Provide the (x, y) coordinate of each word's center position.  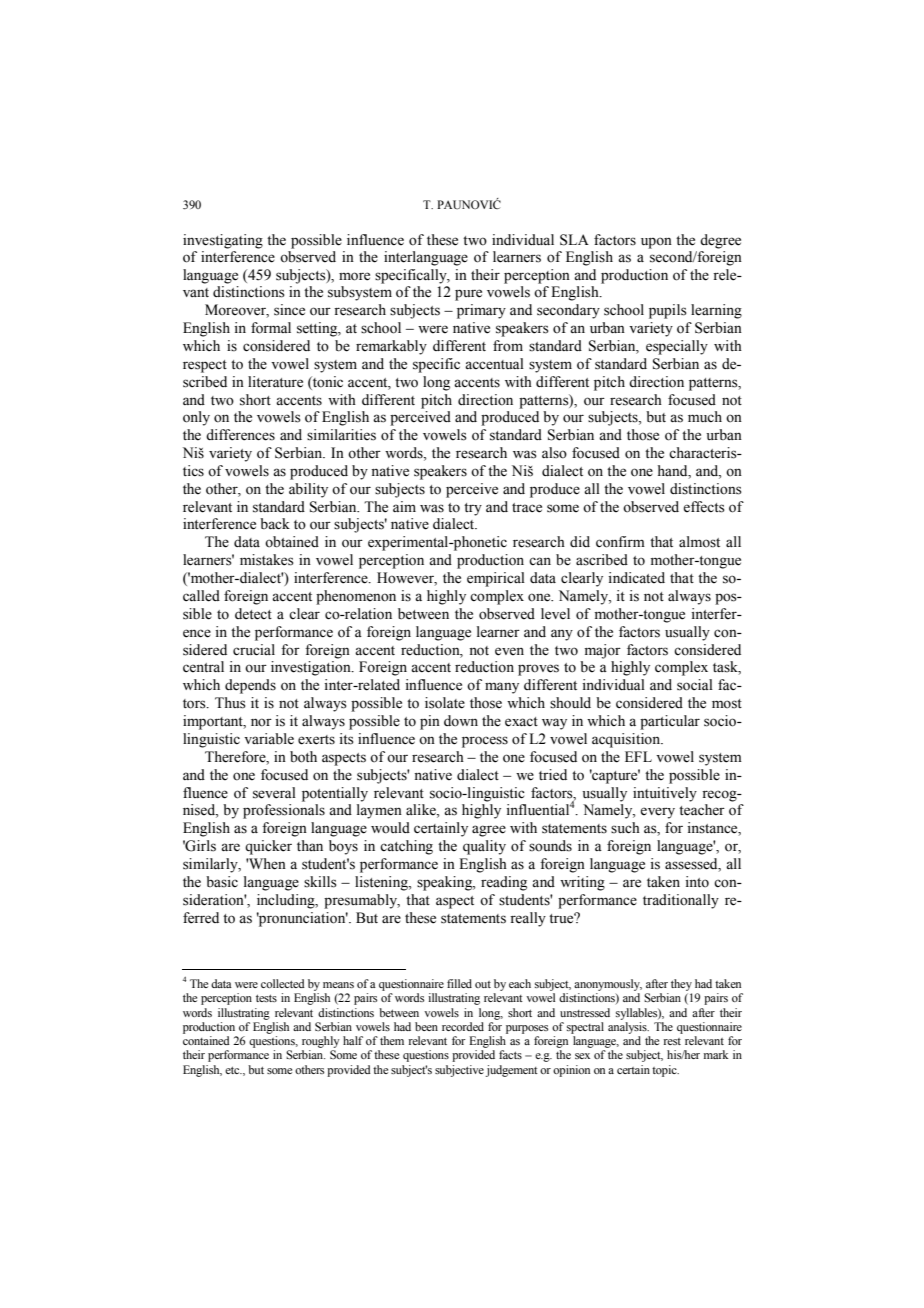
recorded (463, 1026)
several (274, 793)
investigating (223, 241)
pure (468, 295)
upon (656, 243)
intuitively (665, 794)
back (275, 523)
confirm (620, 542)
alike (422, 811)
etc (233, 1070)
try (473, 509)
